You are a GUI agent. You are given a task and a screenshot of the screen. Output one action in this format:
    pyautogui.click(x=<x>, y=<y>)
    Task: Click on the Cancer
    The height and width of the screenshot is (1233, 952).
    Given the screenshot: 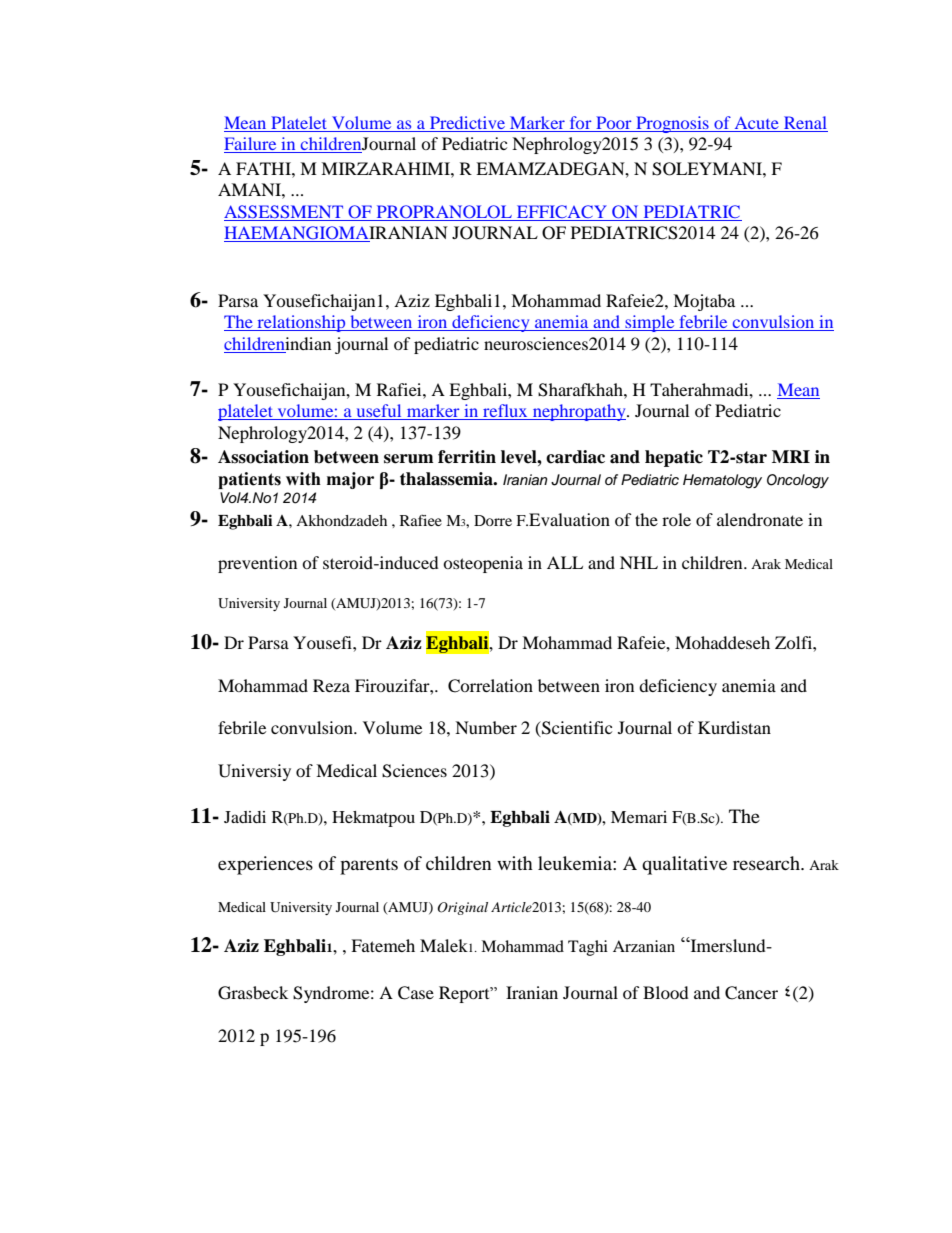 What is the action you would take?
    pyautogui.click(x=751, y=993)
